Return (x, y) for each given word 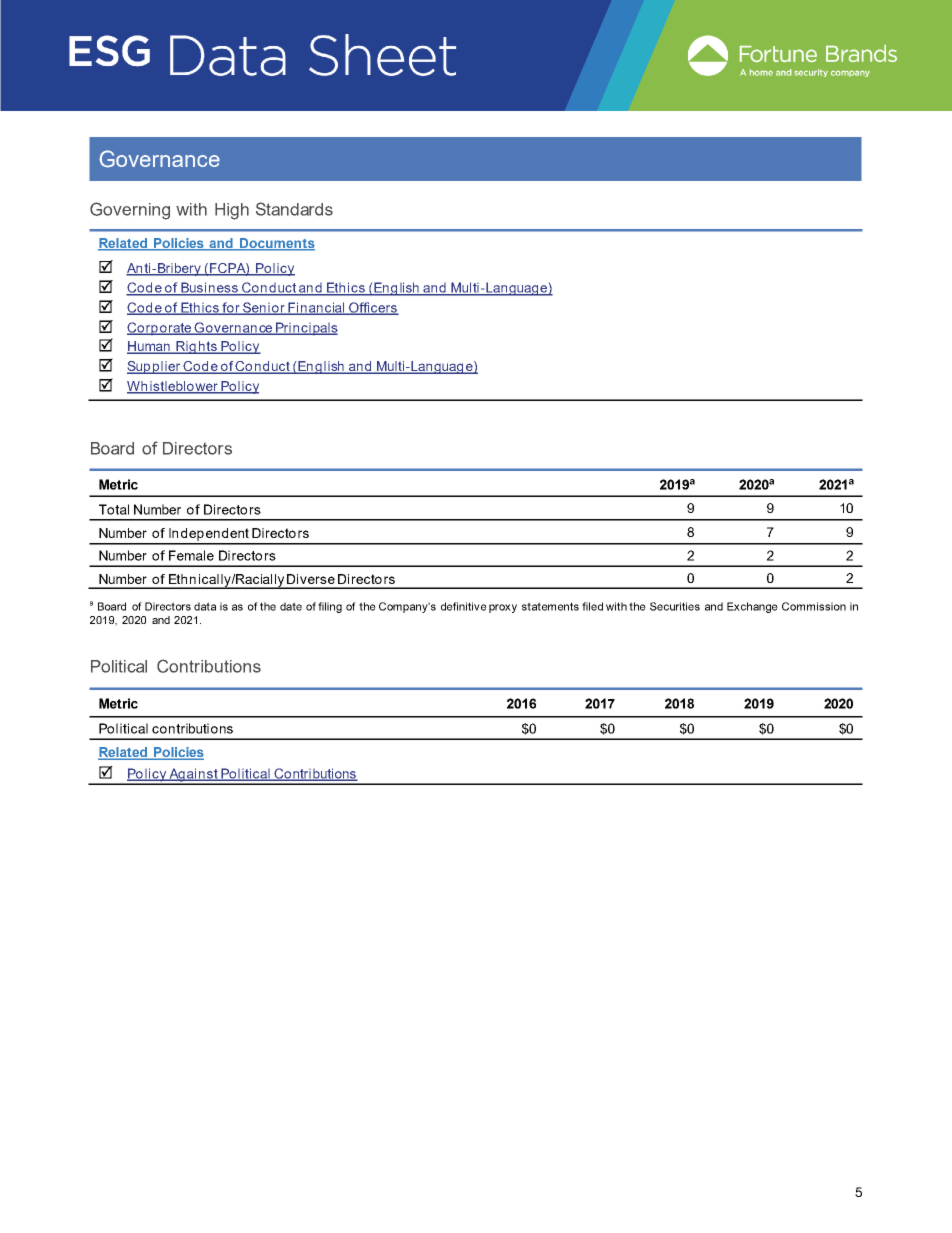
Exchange (752, 607)
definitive (464, 606)
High (232, 211)
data (205, 606)
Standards (294, 209)
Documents (276, 244)
